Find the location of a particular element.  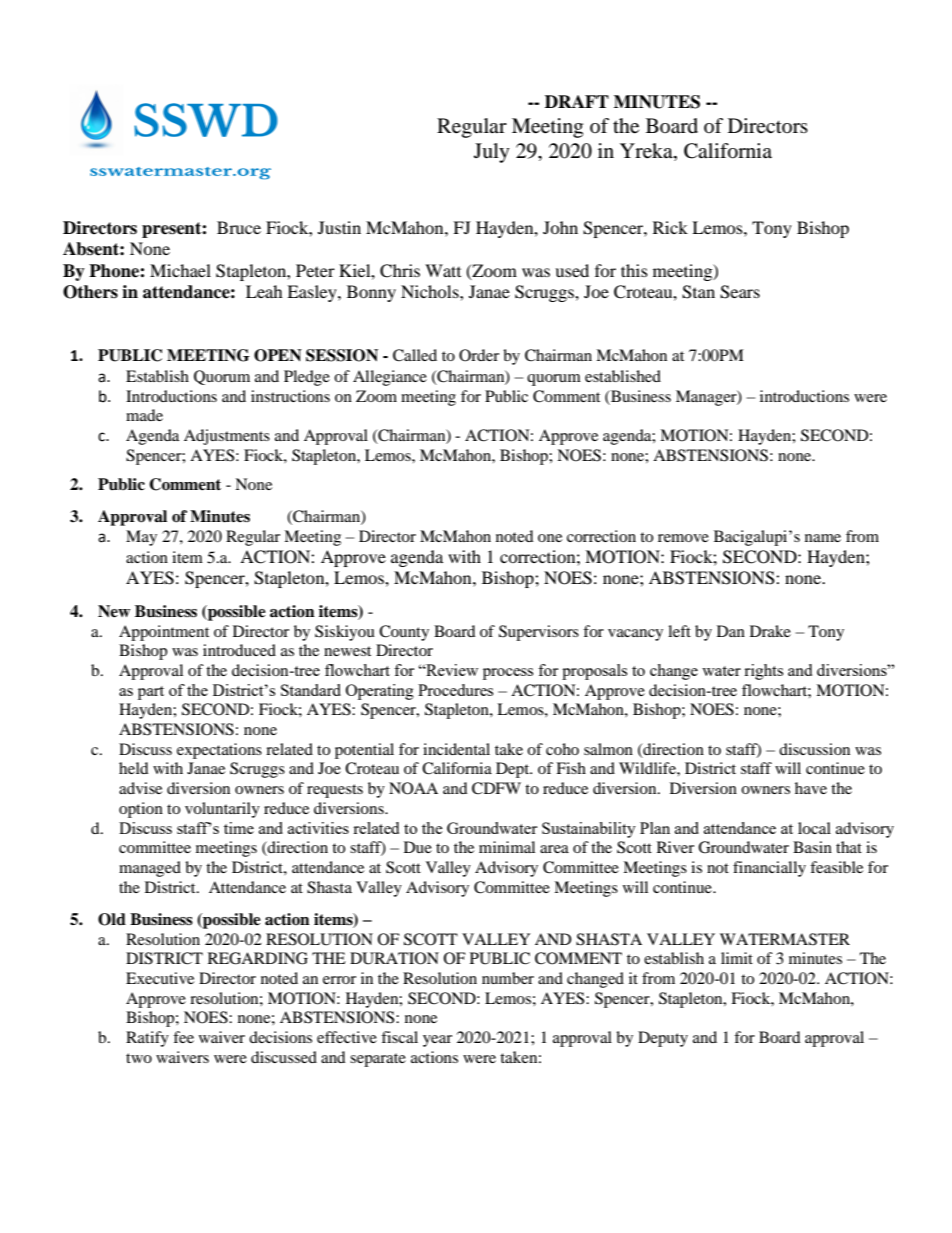

year is located at coordinates (437, 1041).
